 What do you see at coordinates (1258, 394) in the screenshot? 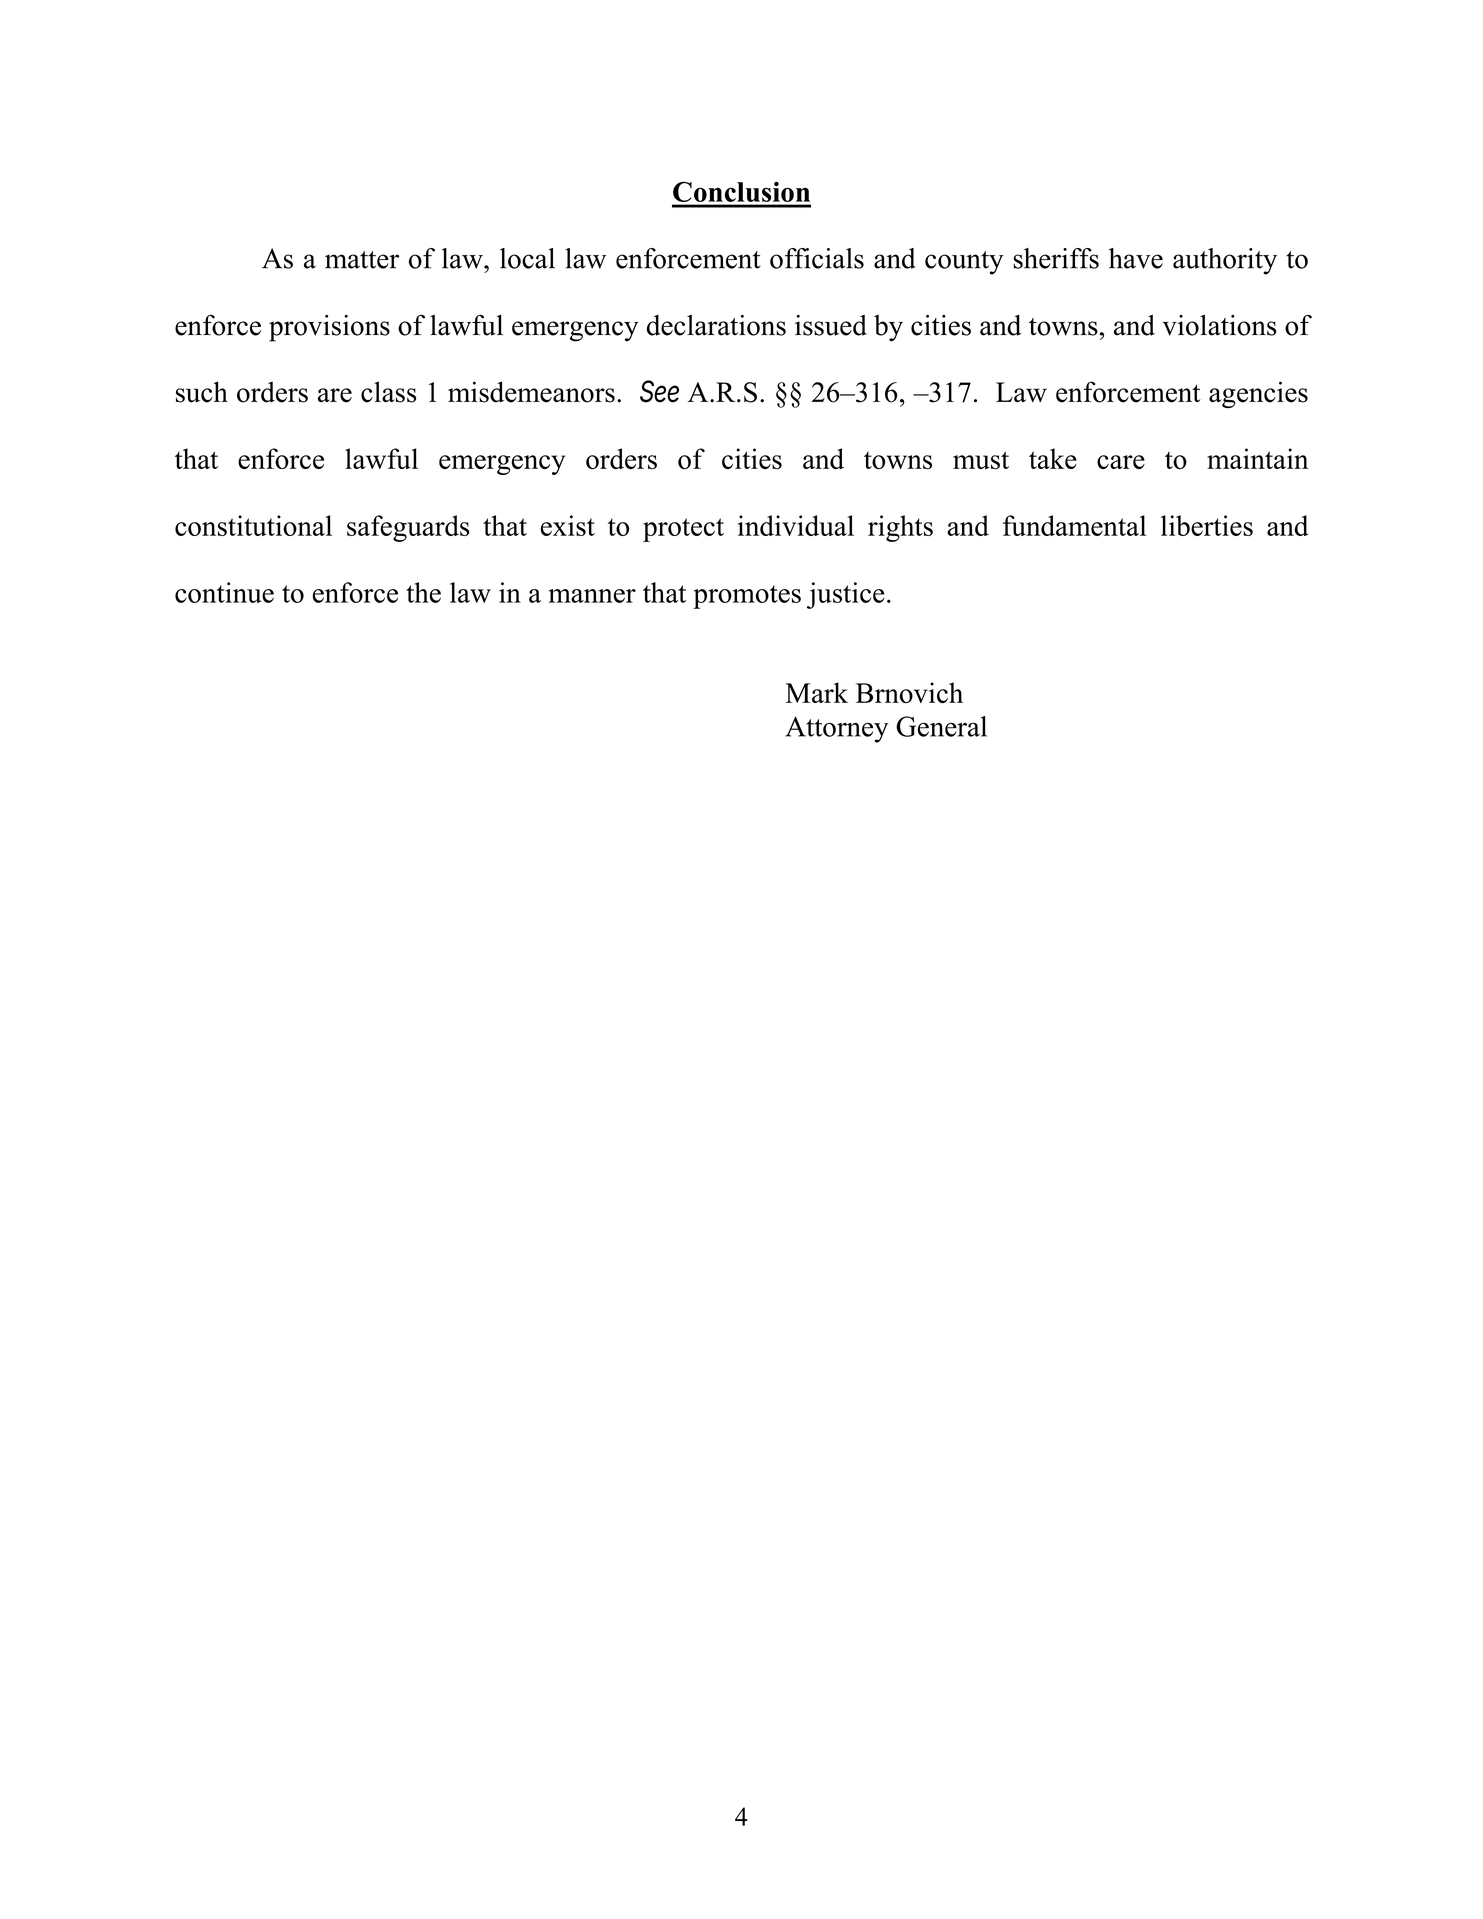
I see `agencies` at bounding box center [1258, 394].
